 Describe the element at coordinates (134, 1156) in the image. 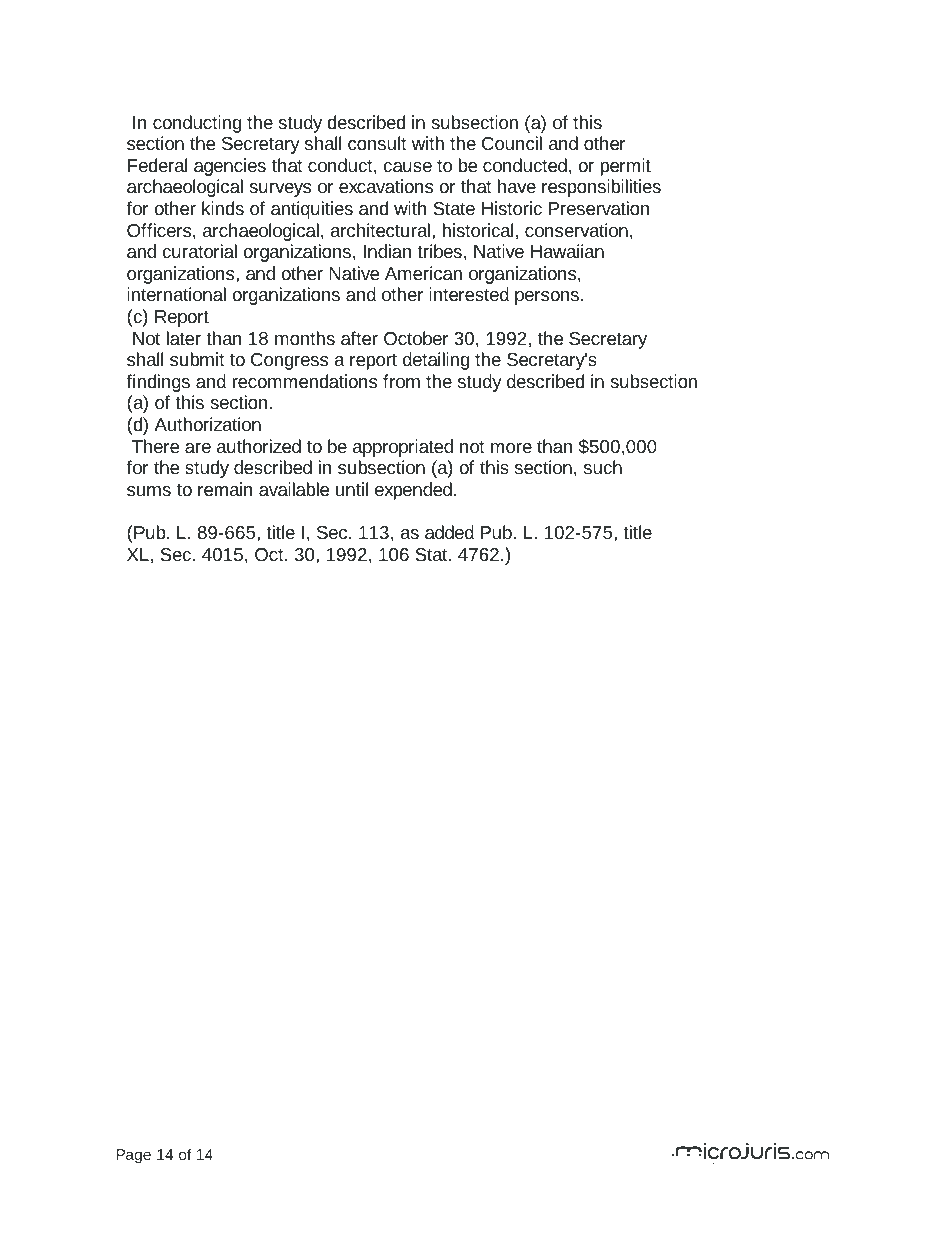

I see `Page` at that location.
